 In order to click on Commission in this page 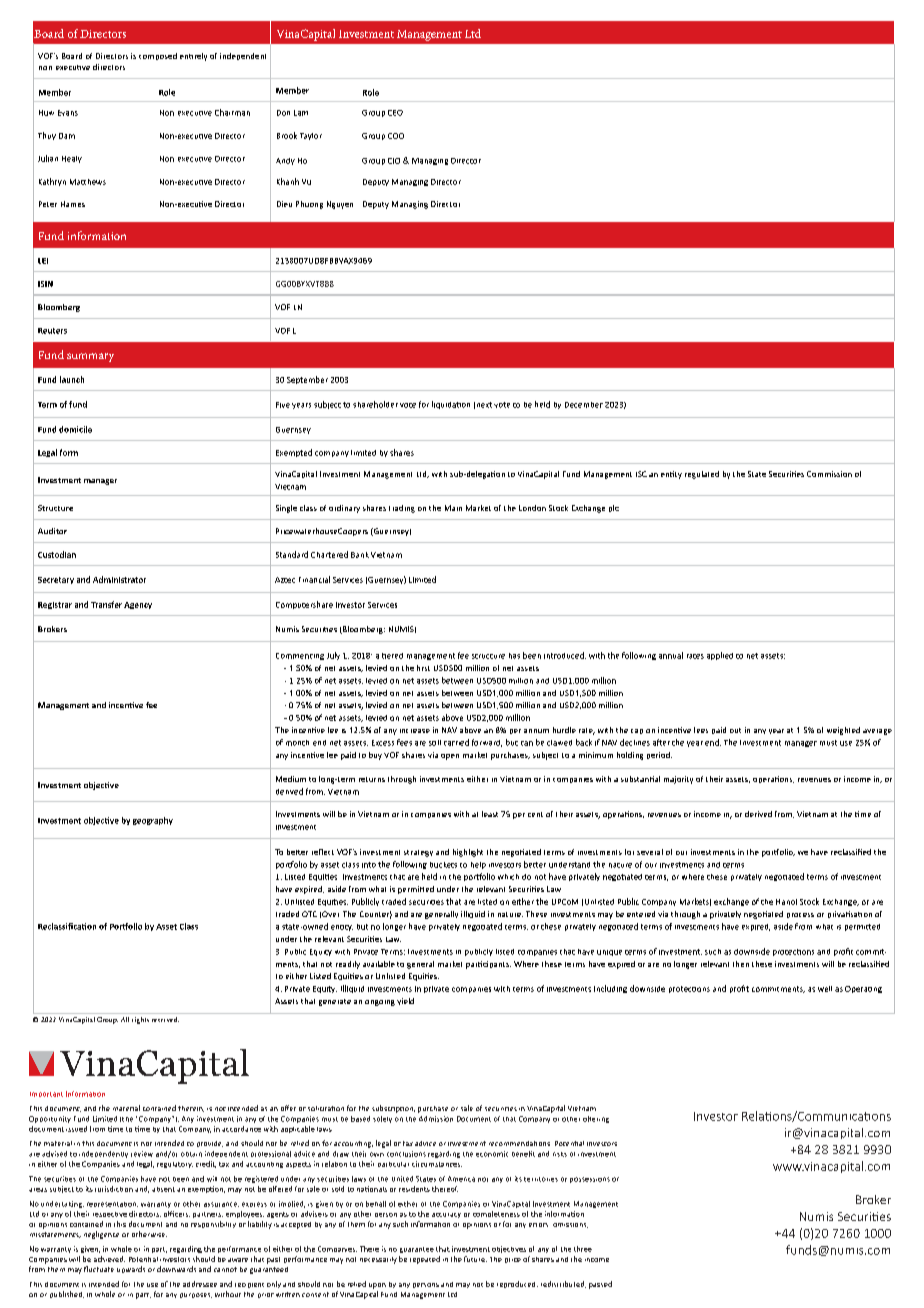, I will do `click(829, 474)`.
